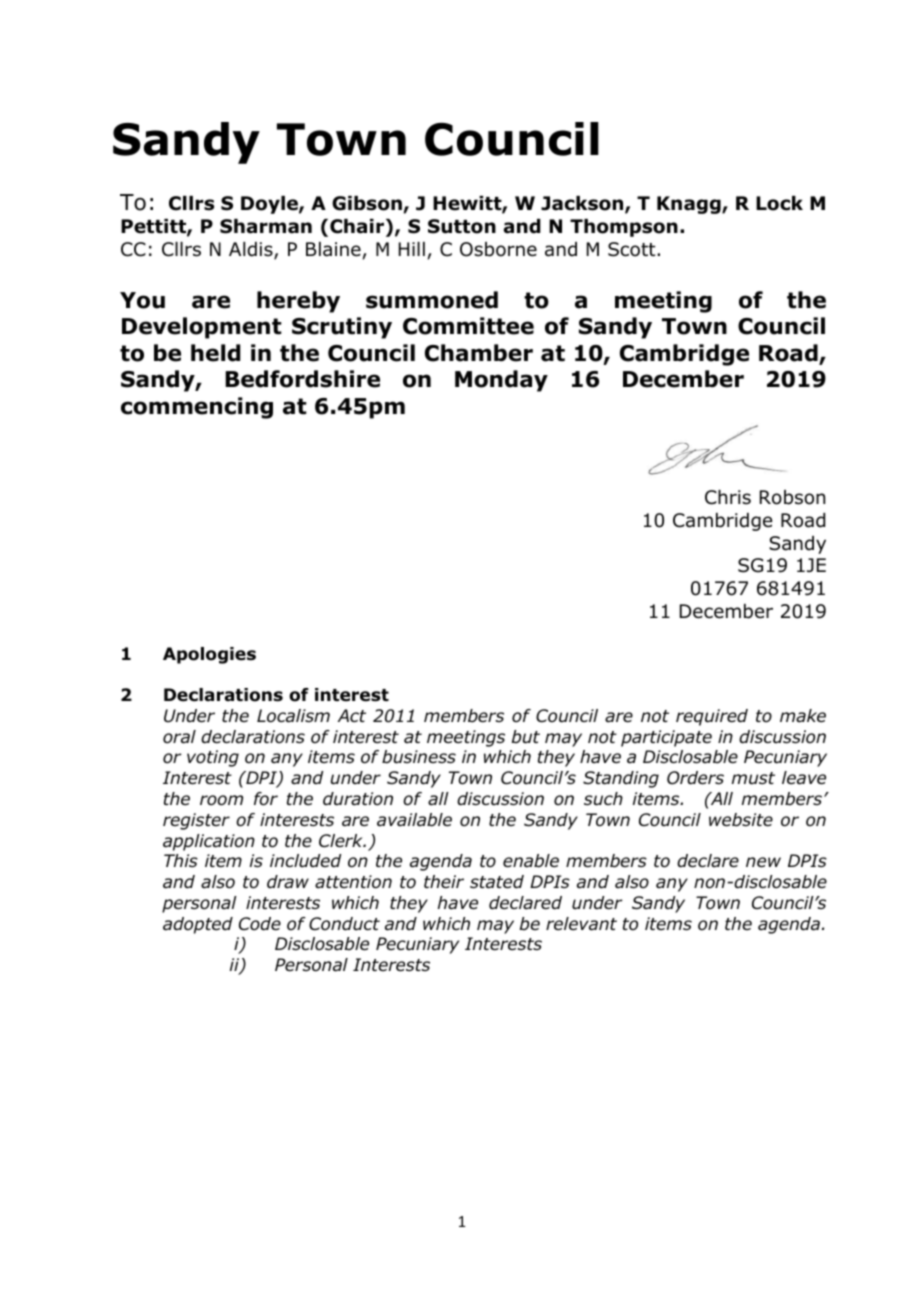 The width and height of the document is (924, 1308). Describe the element at coordinates (266, 226) in the document. I see `Sharman` at that location.
